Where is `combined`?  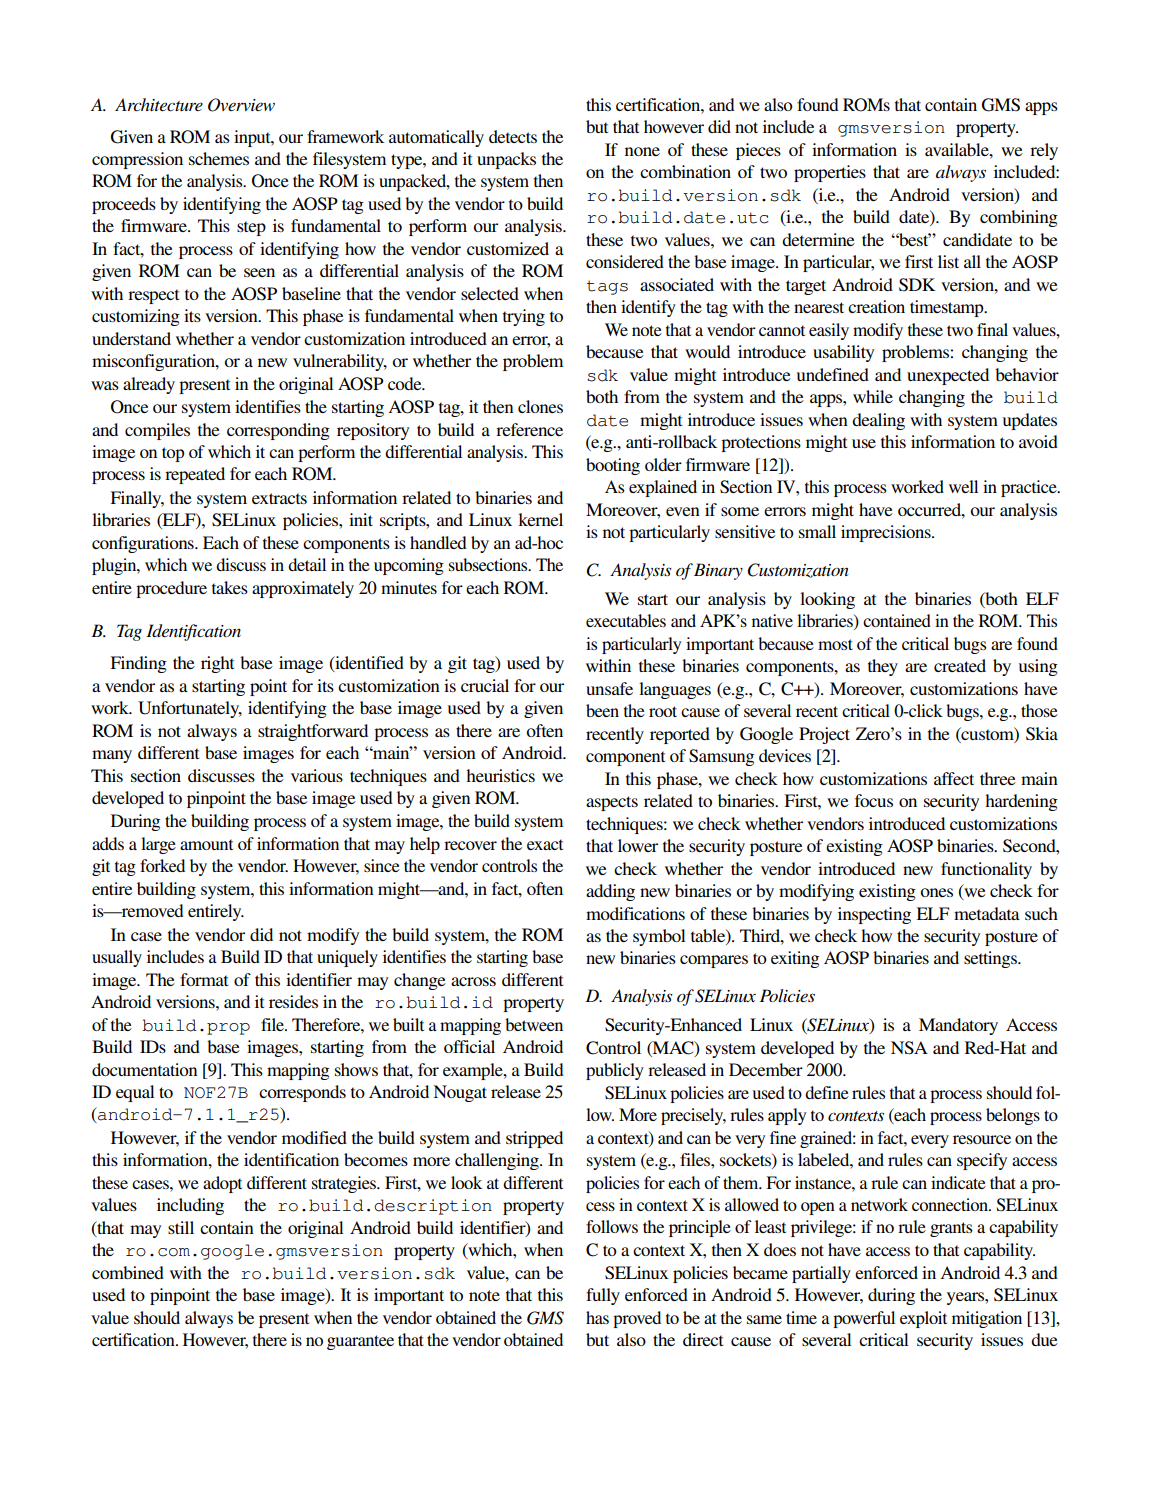 combined is located at coordinates (128, 1272).
